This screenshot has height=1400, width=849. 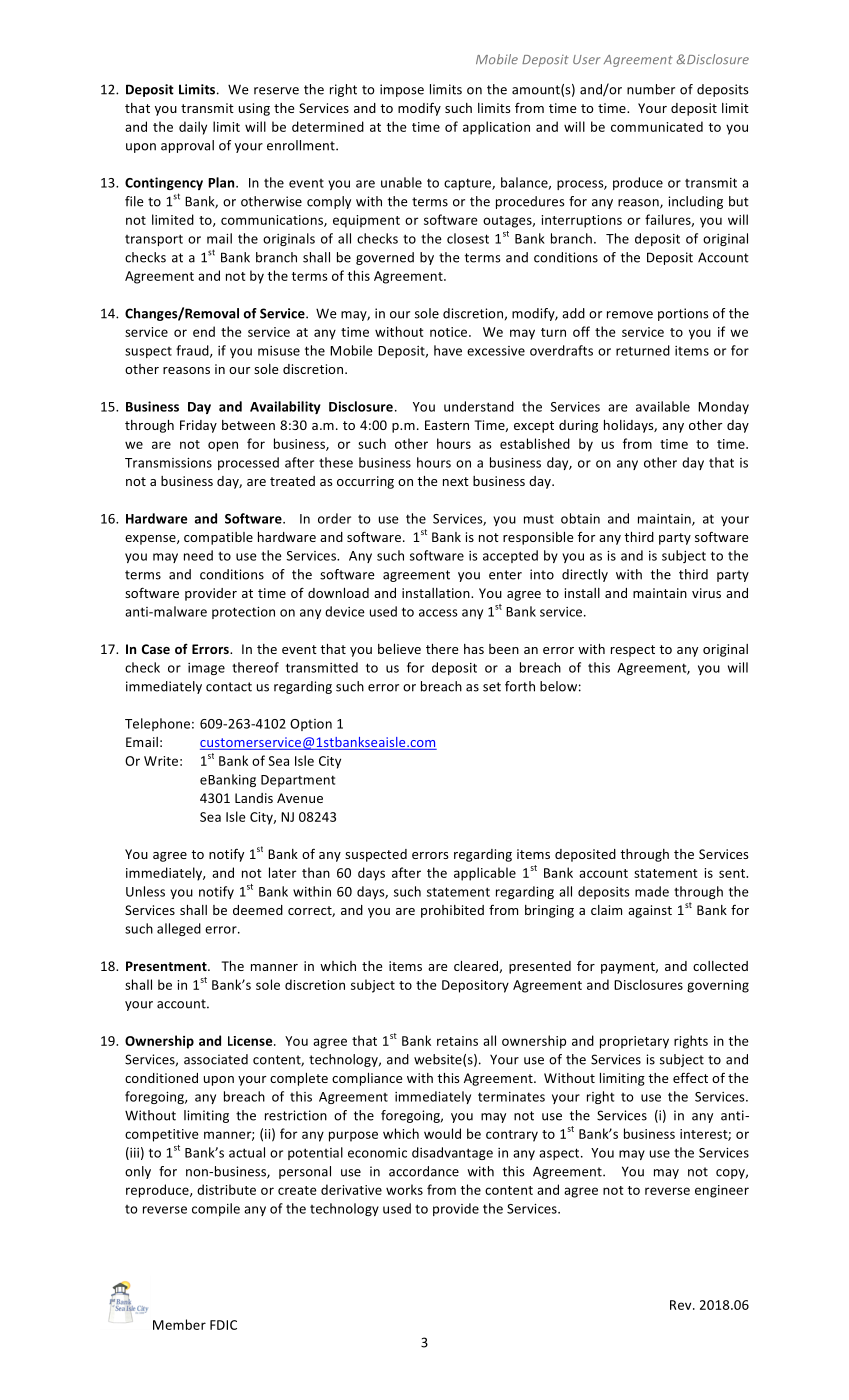 I want to click on daily, so click(x=193, y=128).
